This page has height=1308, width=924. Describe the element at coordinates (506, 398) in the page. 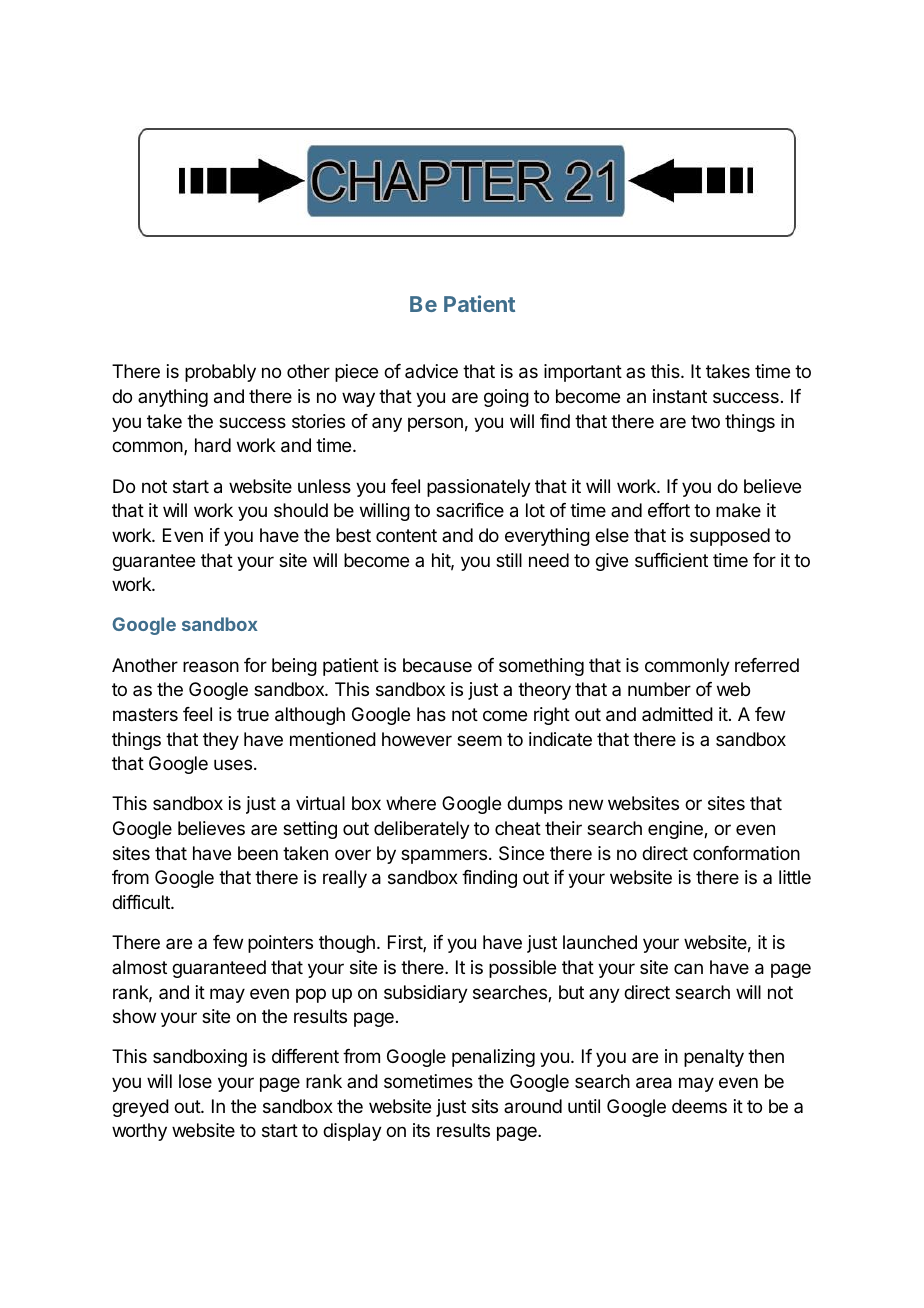

I see `going` at that location.
